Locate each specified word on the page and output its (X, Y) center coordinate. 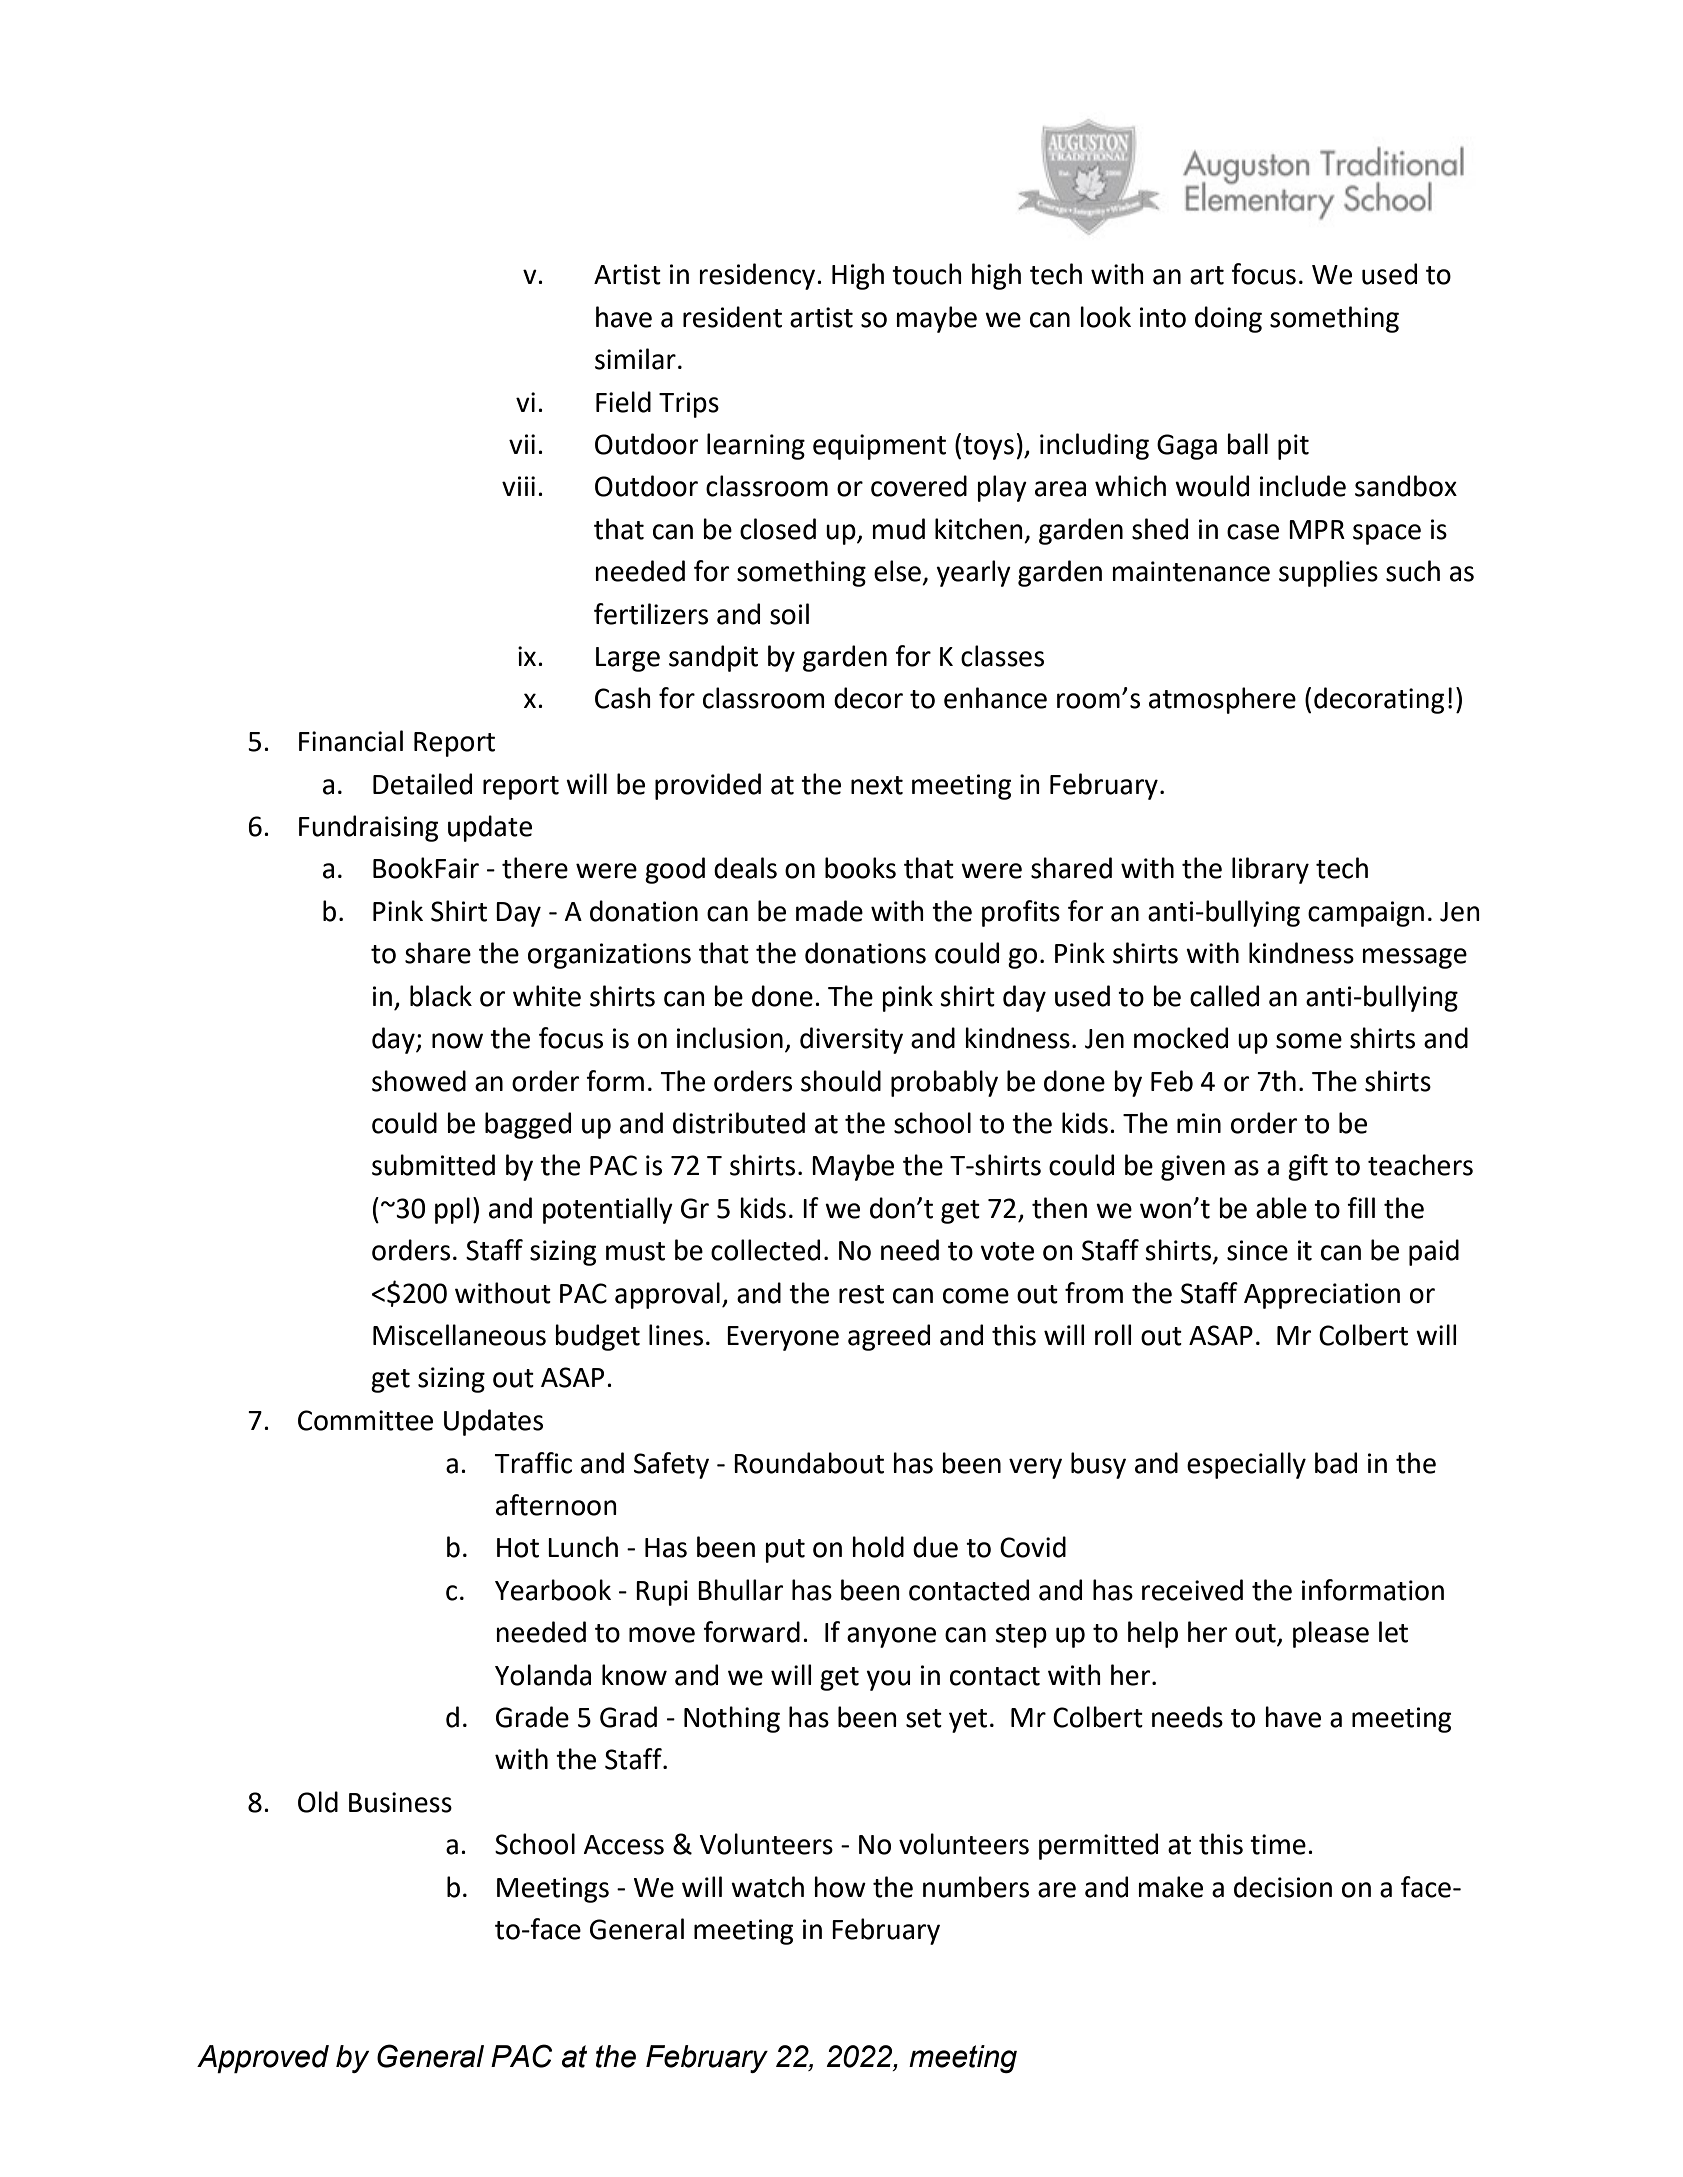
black (441, 996)
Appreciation (1322, 1296)
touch (927, 274)
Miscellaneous (459, 1335)
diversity (851, 1040)
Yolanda (543, 1675)
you (888, 1680)
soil (789, 614)
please (1331, 1634)
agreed (889, 1337)
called (1224, 996)
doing (1228, 319)
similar (635, 359)
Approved (263, 2059)
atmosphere (1222, 700)
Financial (351, 741)
